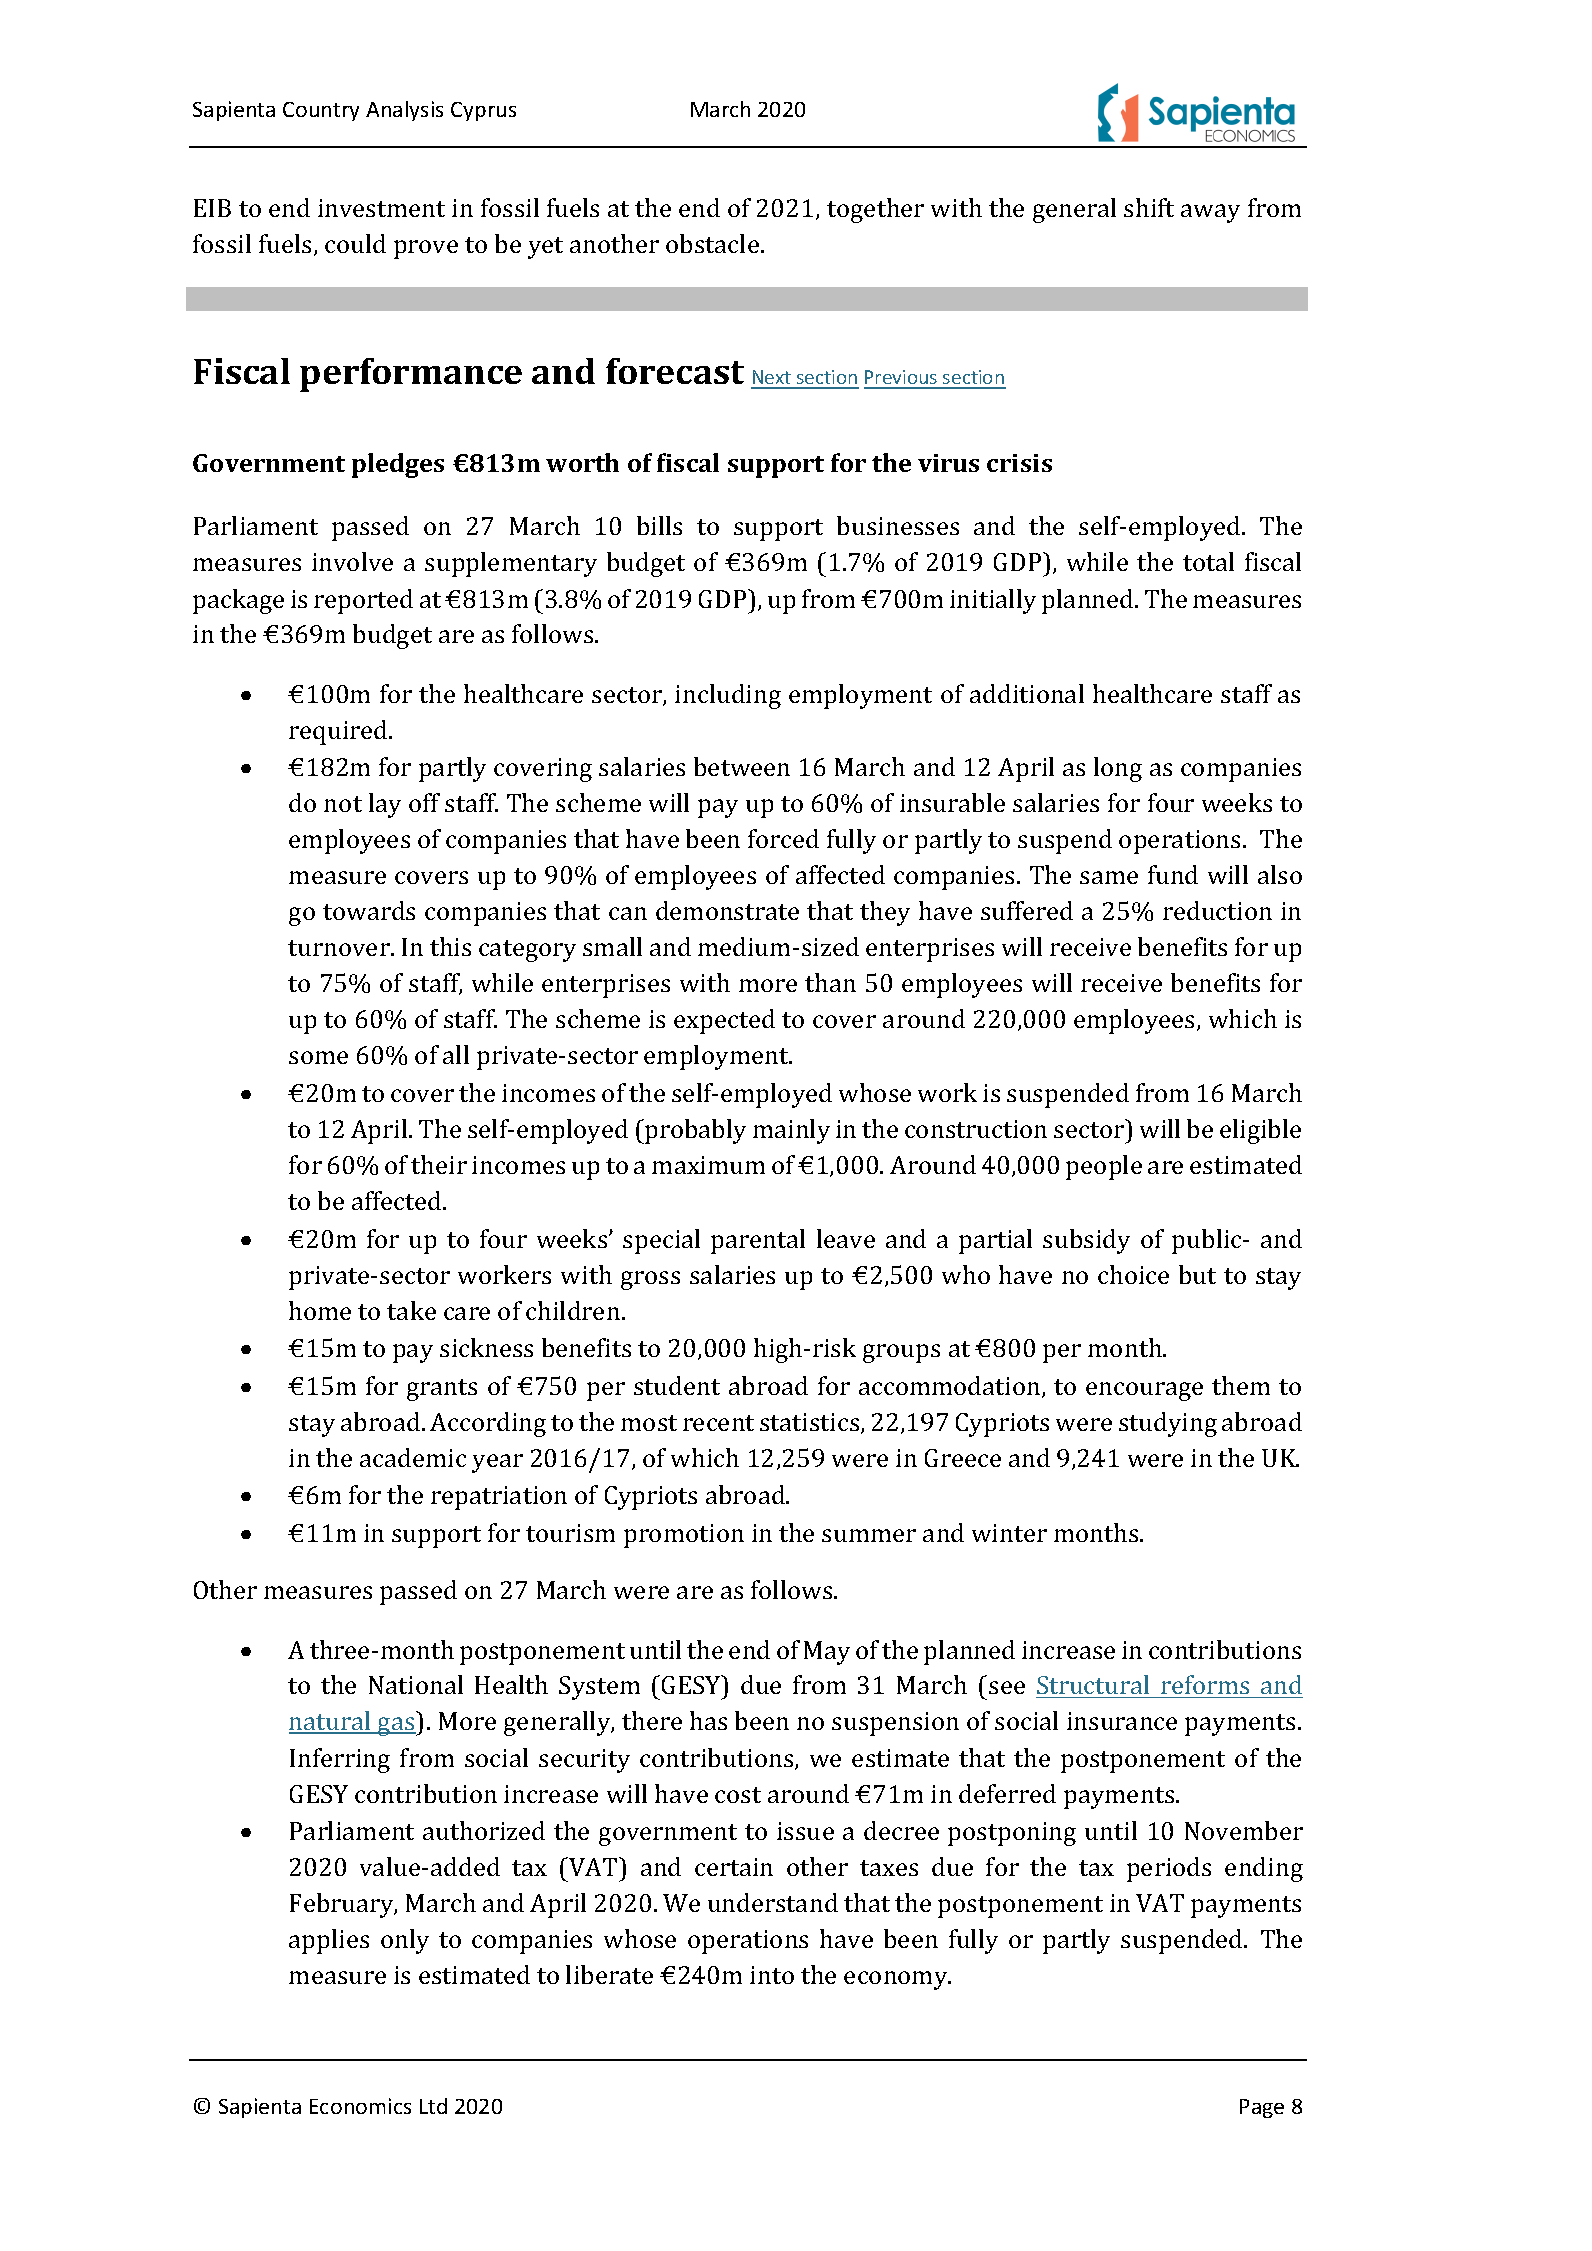  I want to click on reforms, so click(1205, 1686).
